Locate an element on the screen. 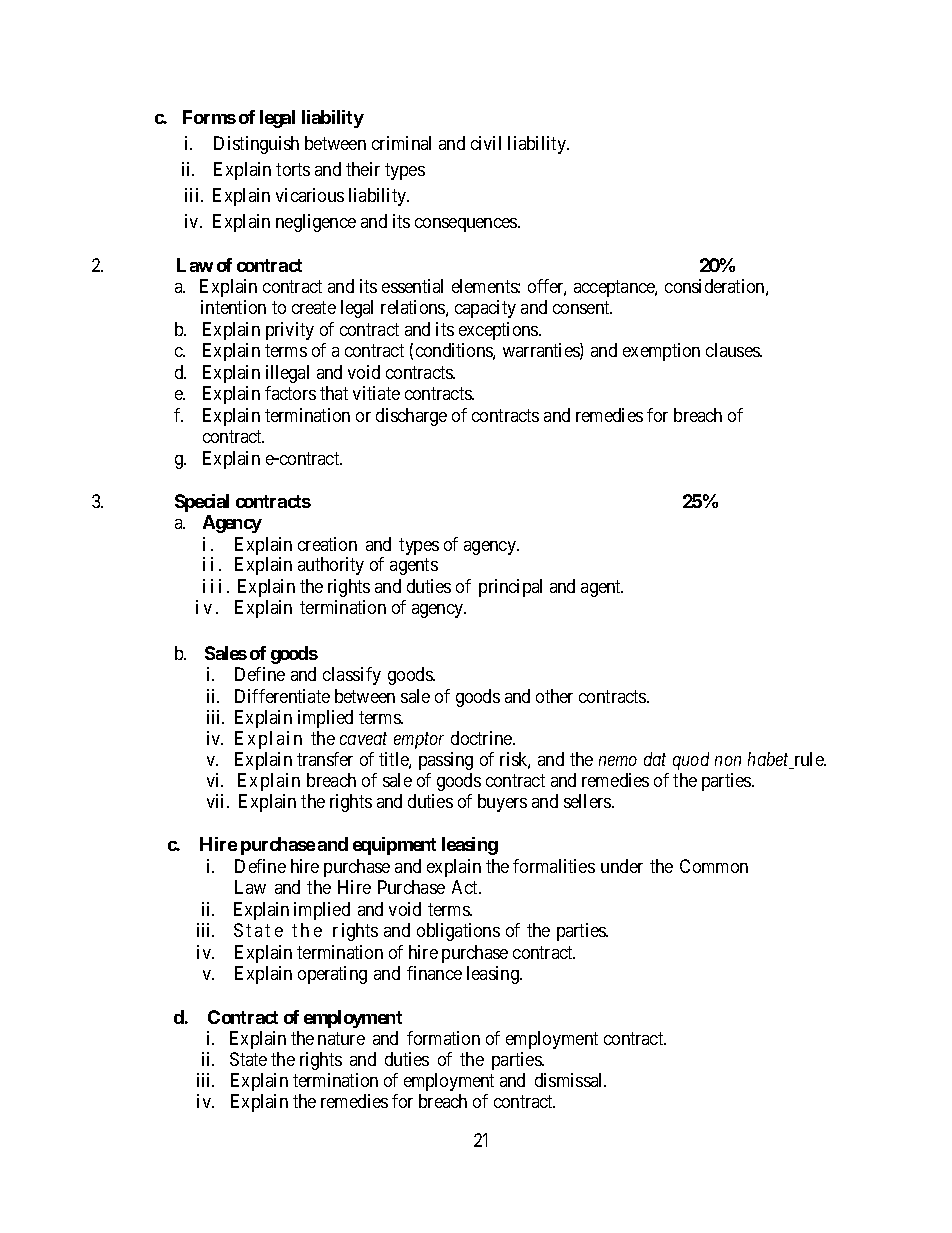 The height and width of the screenshot is (1233, 952). consent is located at coordinates (582, 308).
